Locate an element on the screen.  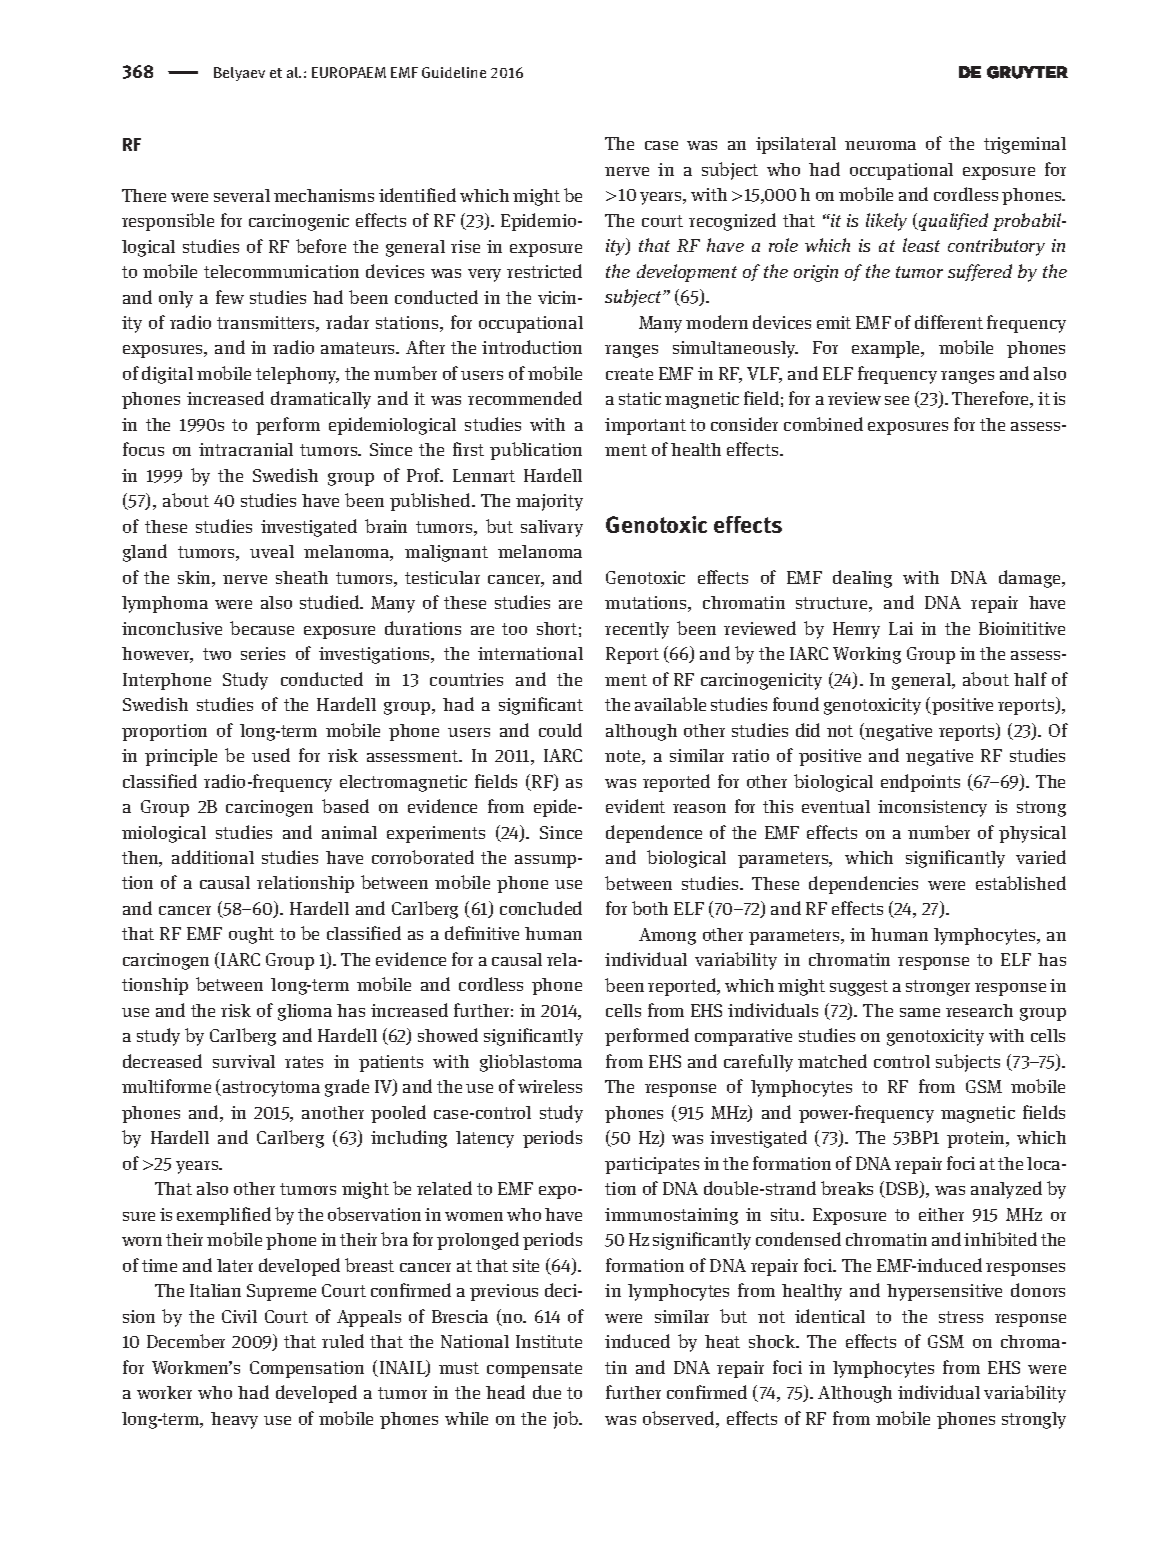
heavy is located at coordinates (234, 1420).
